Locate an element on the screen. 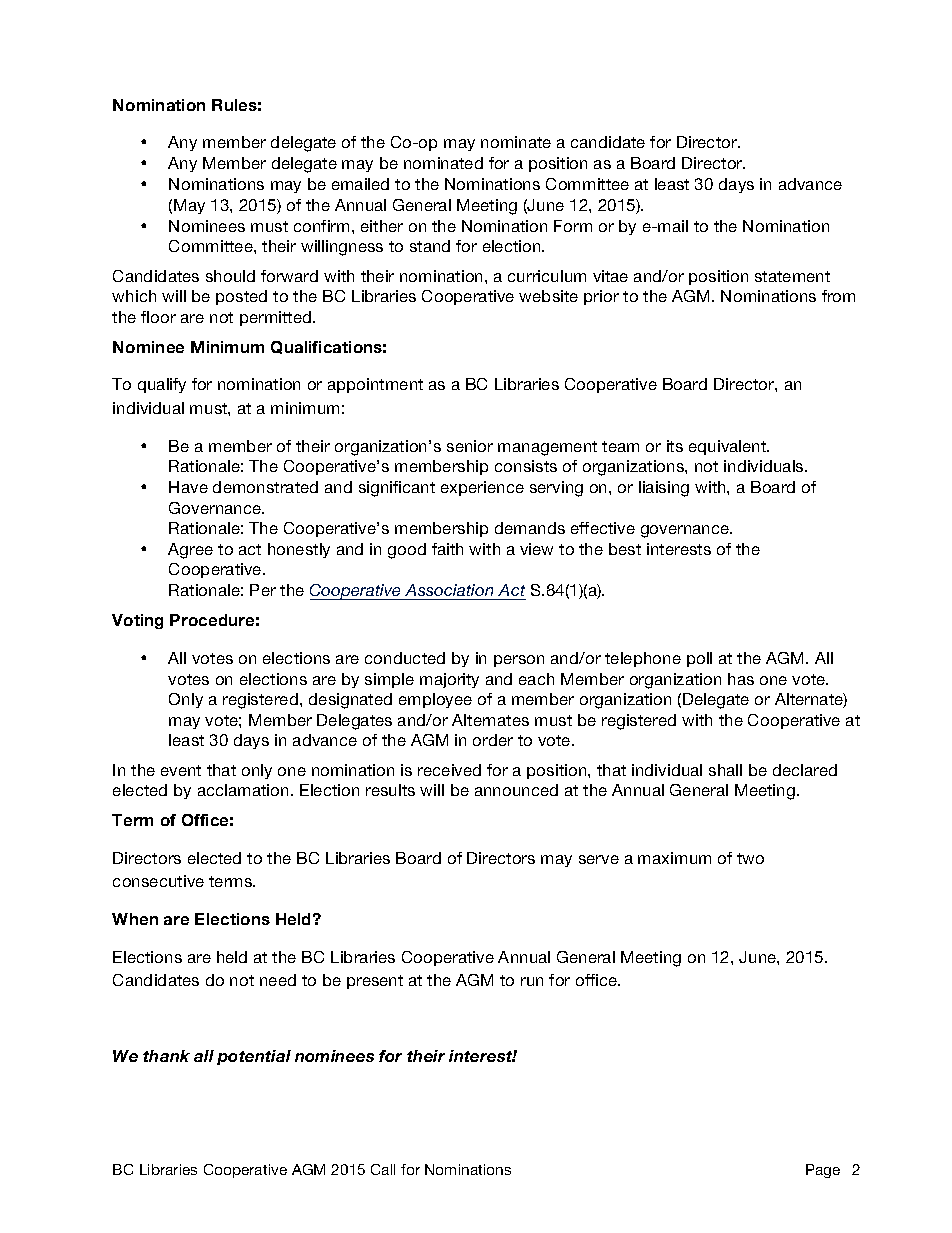 The image size is (952, 1233). Voting is located at coordinates (137, 621).
